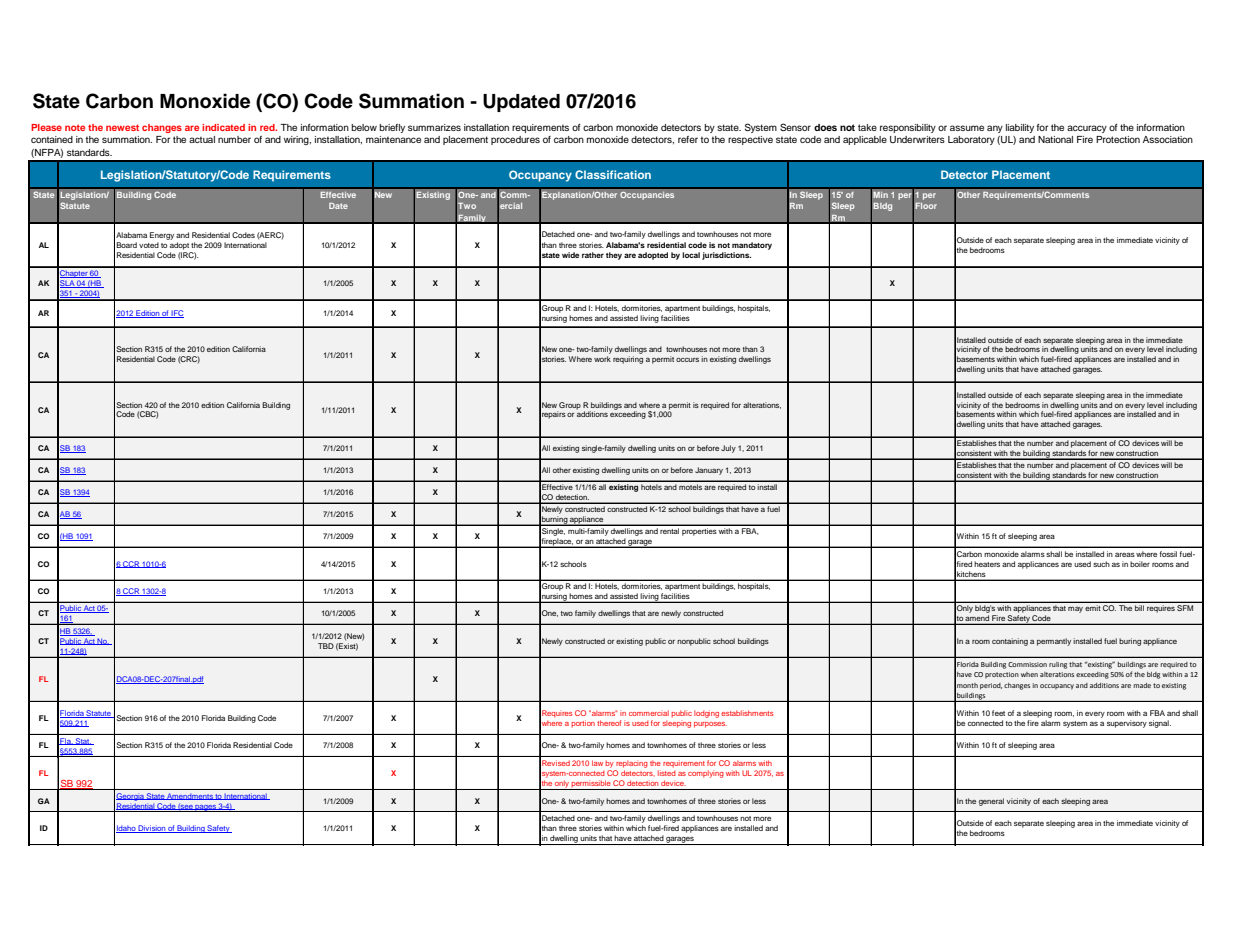 This document has height=952, width=1233. Describe the element at coordinates (591, 785) in the document. I see `permissible` at that location.
